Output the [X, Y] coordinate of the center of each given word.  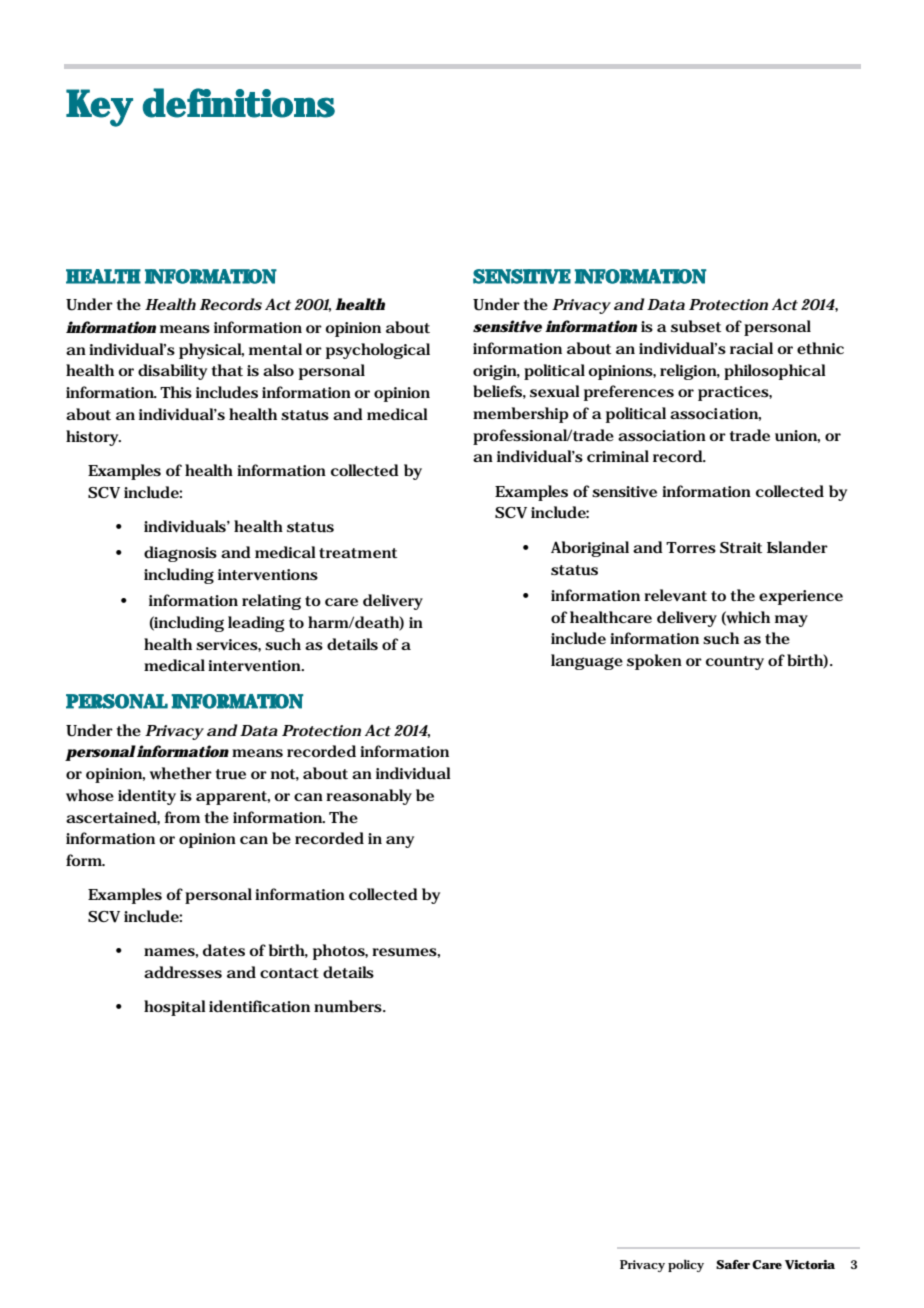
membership [521, 415]
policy [686, 1266]
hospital [175, 1008]
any [400, 842]
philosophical [775, 372]
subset [696, 326]
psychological [378, 351]
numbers [349, 1006]
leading [256, 624]
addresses [183, 972]
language [587, 662]
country [735, 663]
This [176, 392]
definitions [239, 103]
